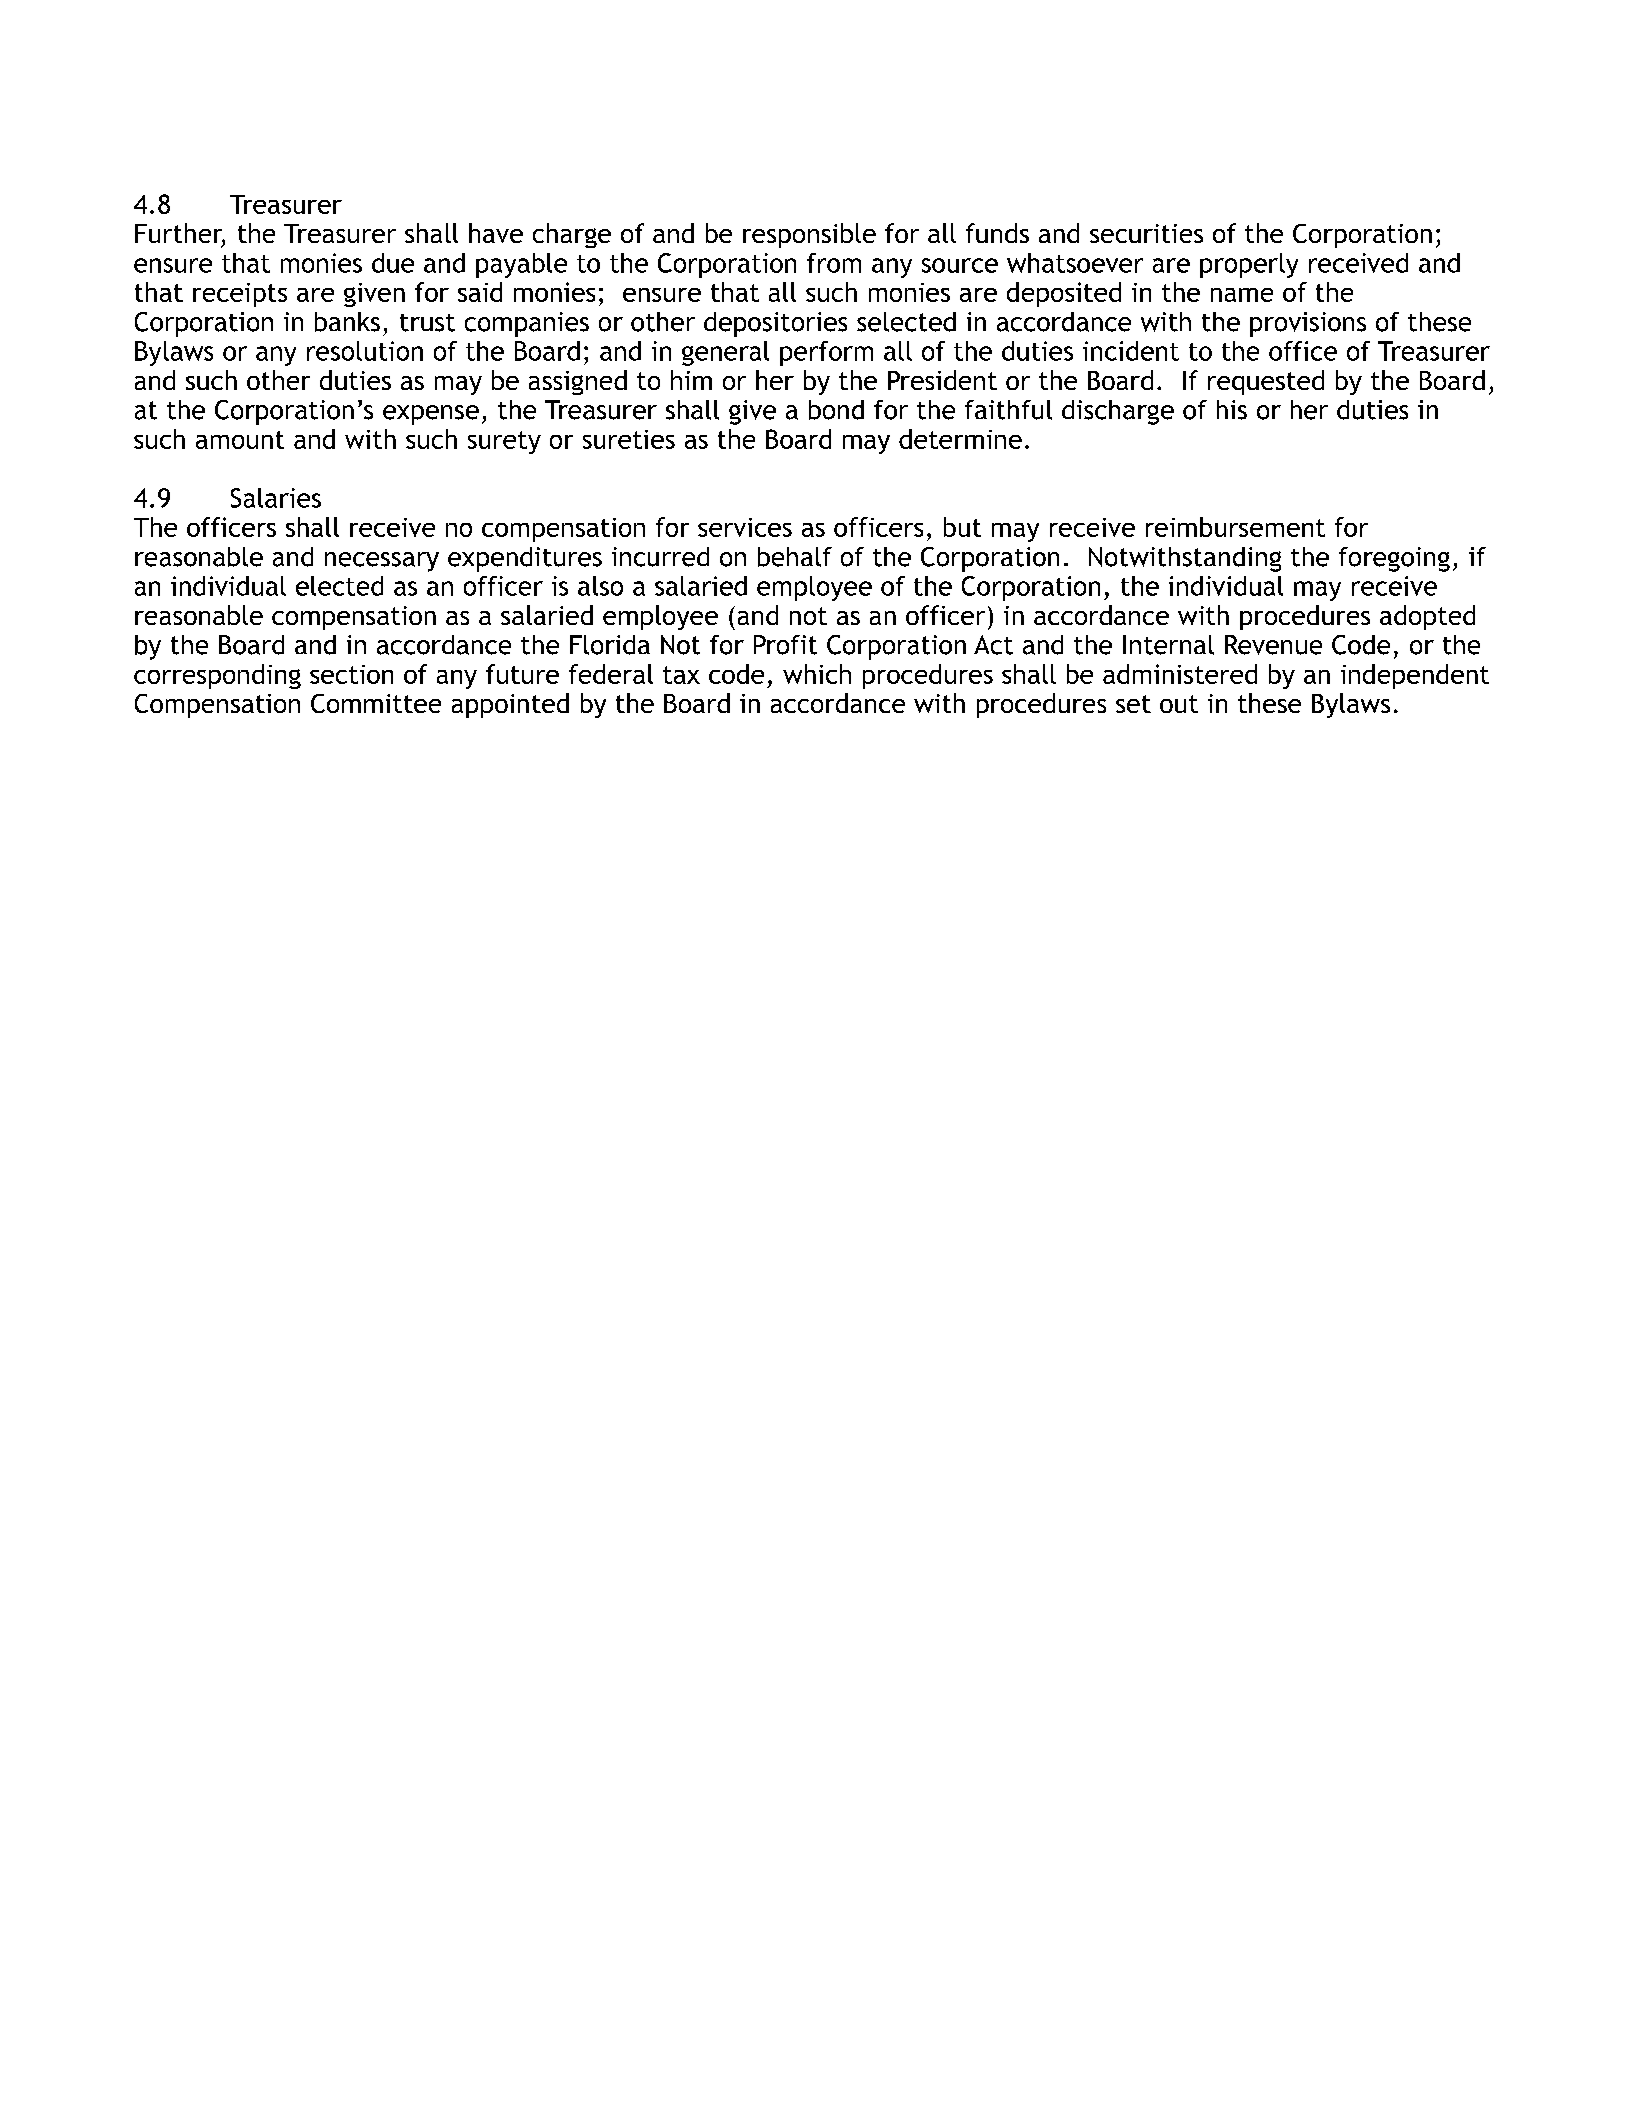  Describe the element at coordinates (1232, 410) in the screenshot. I see `his` at that location.
